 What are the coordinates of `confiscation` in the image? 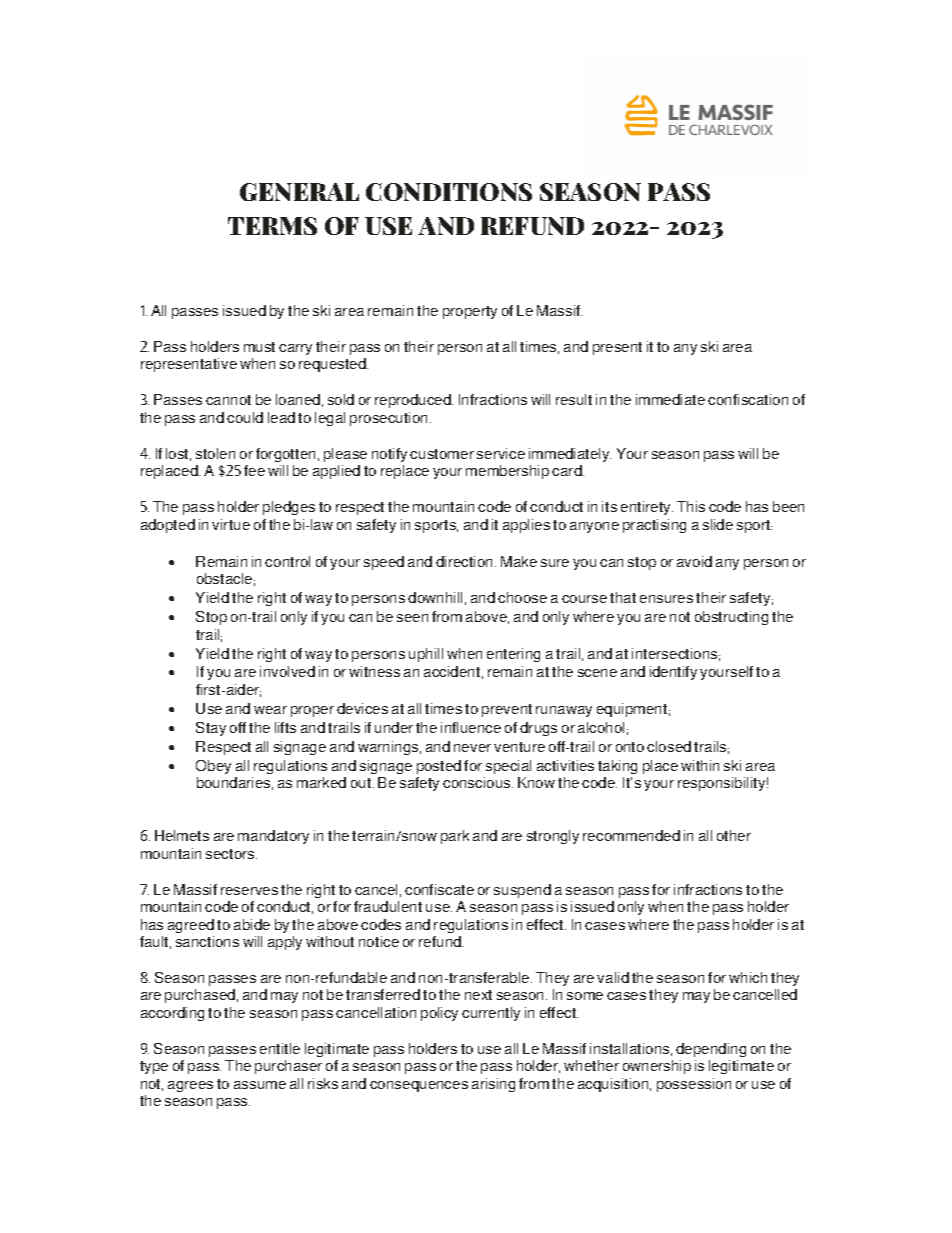 It's located at (748, 399).
